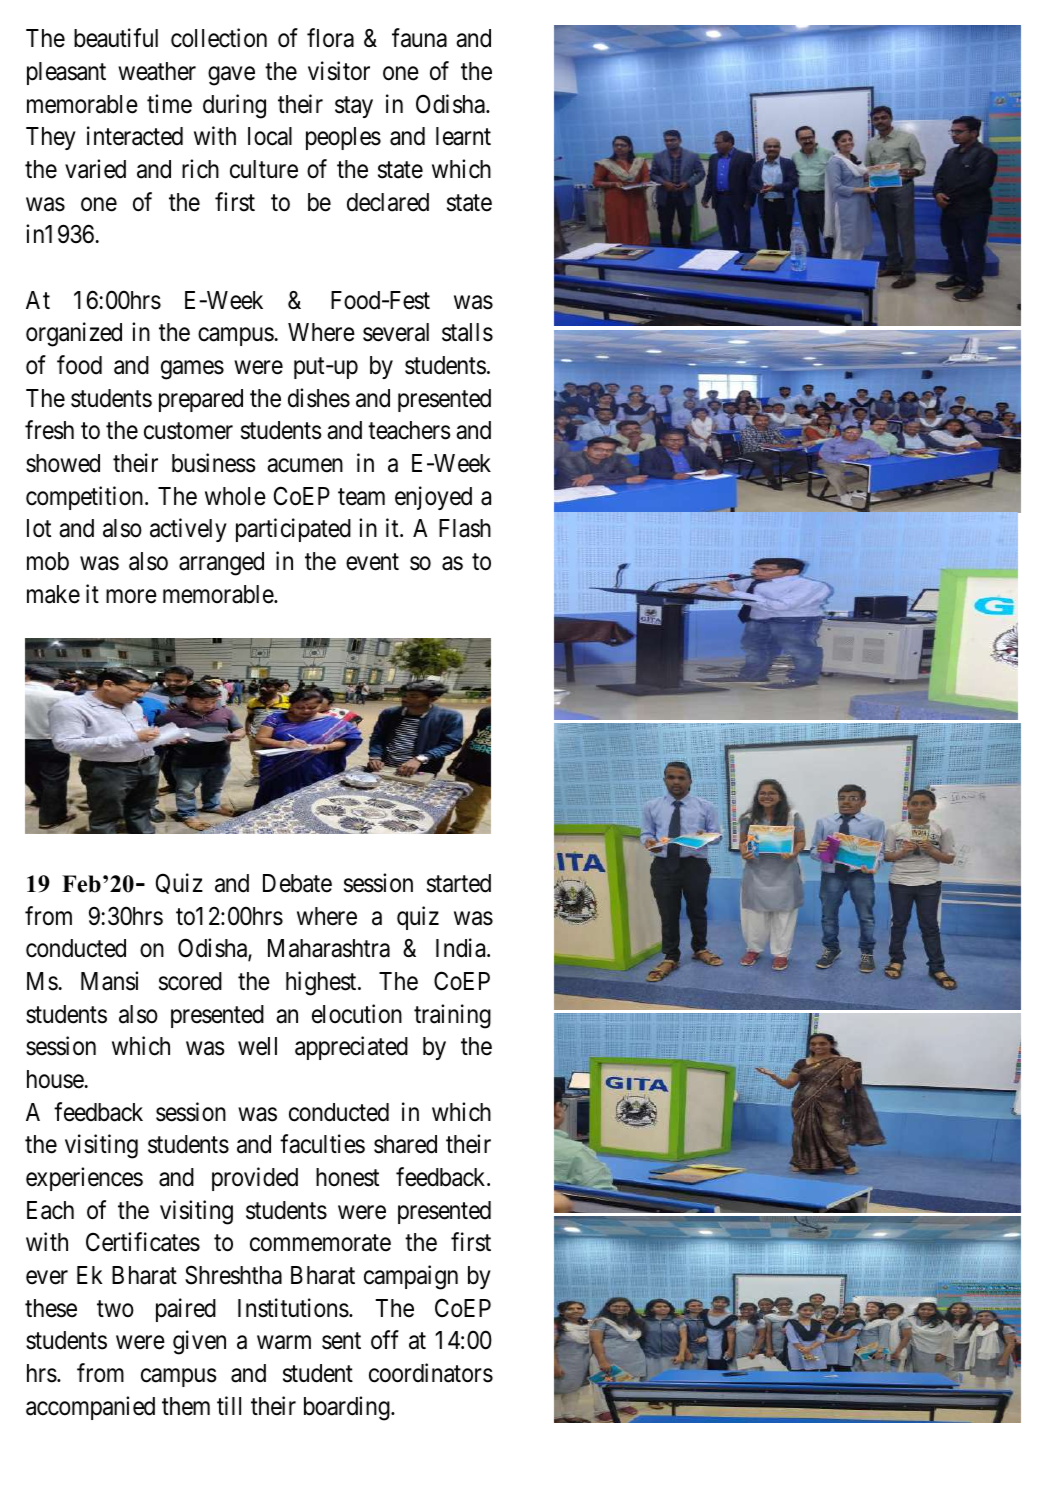 The width and height of the screenshot is (1050, 1485). Describe the element at coordinates (257, 1046) in the screenshot. I see `well` at that location.
